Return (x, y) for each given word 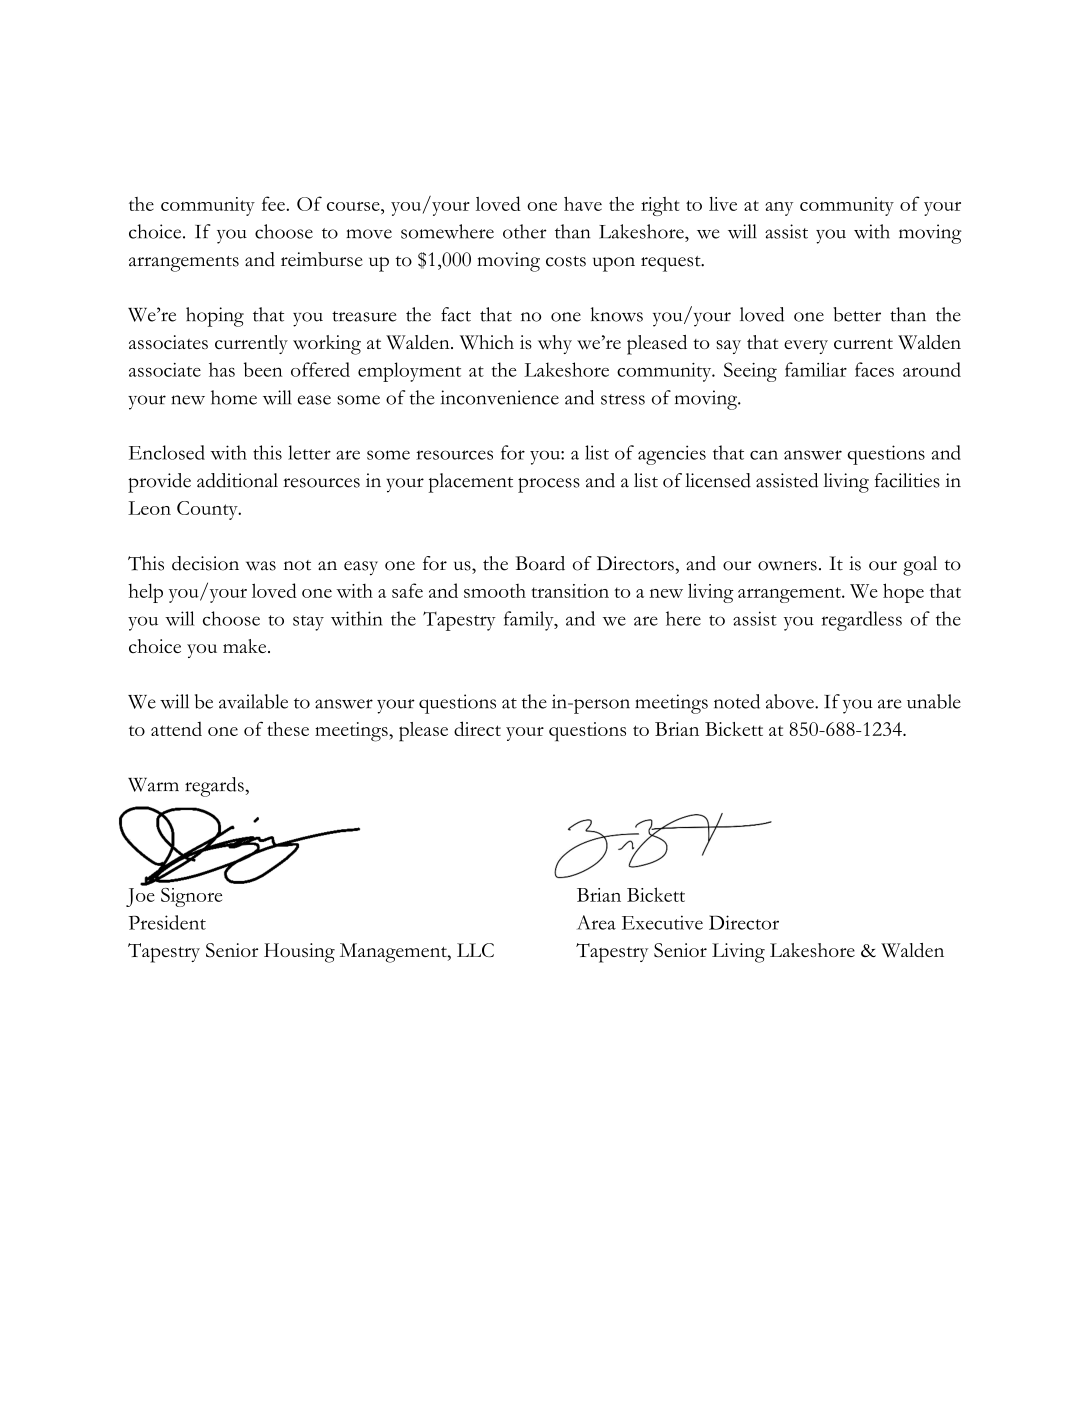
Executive (662, 922)
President (167, 922)
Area (596, 922)
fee (273, 203)
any (779, 209)
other (525, 231)
